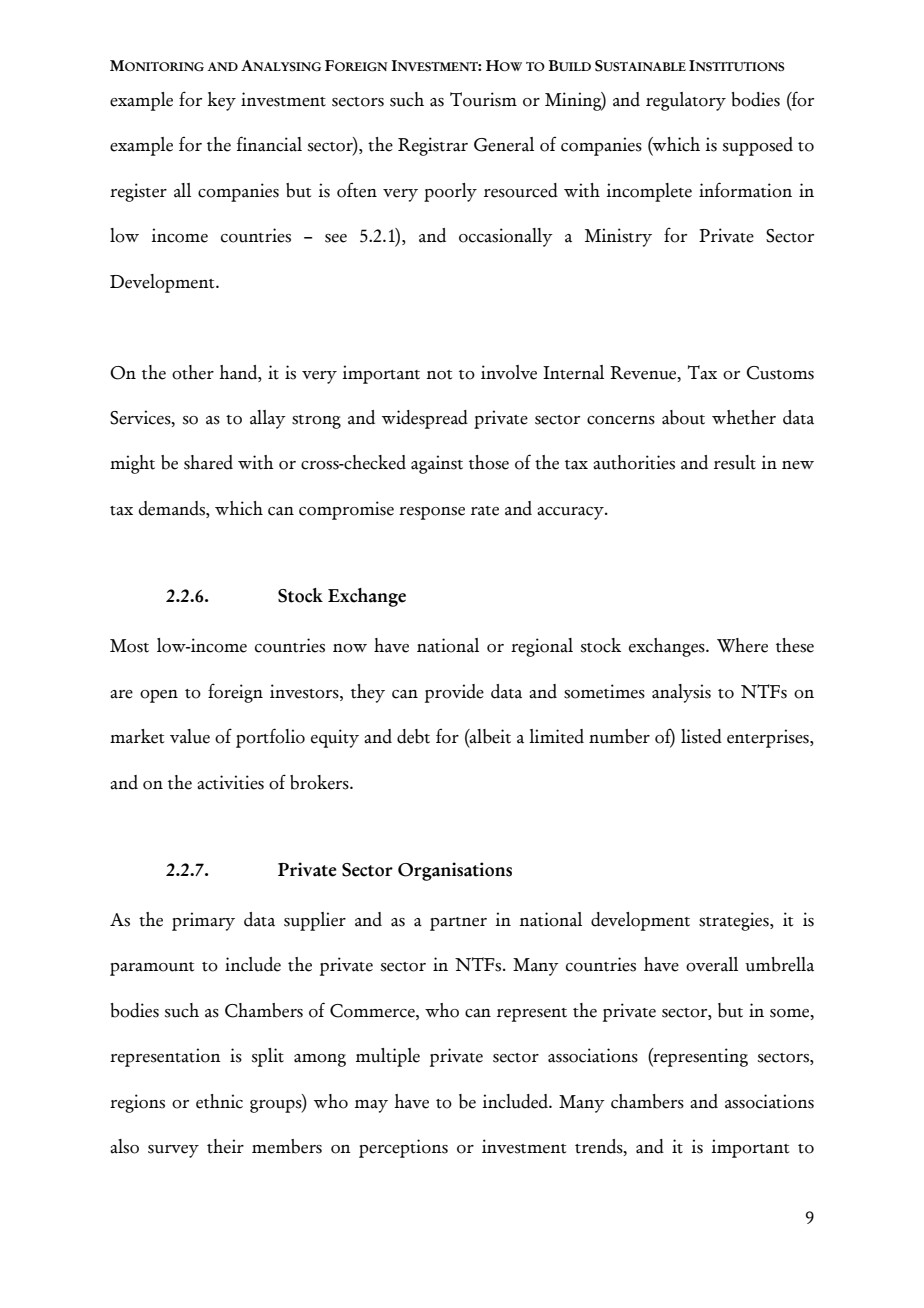 This screenshot has height=1308, width=924. What do you see at coordinates (221, 101) in the screenshot?
I see `key` at bounding box center [221, 101].
